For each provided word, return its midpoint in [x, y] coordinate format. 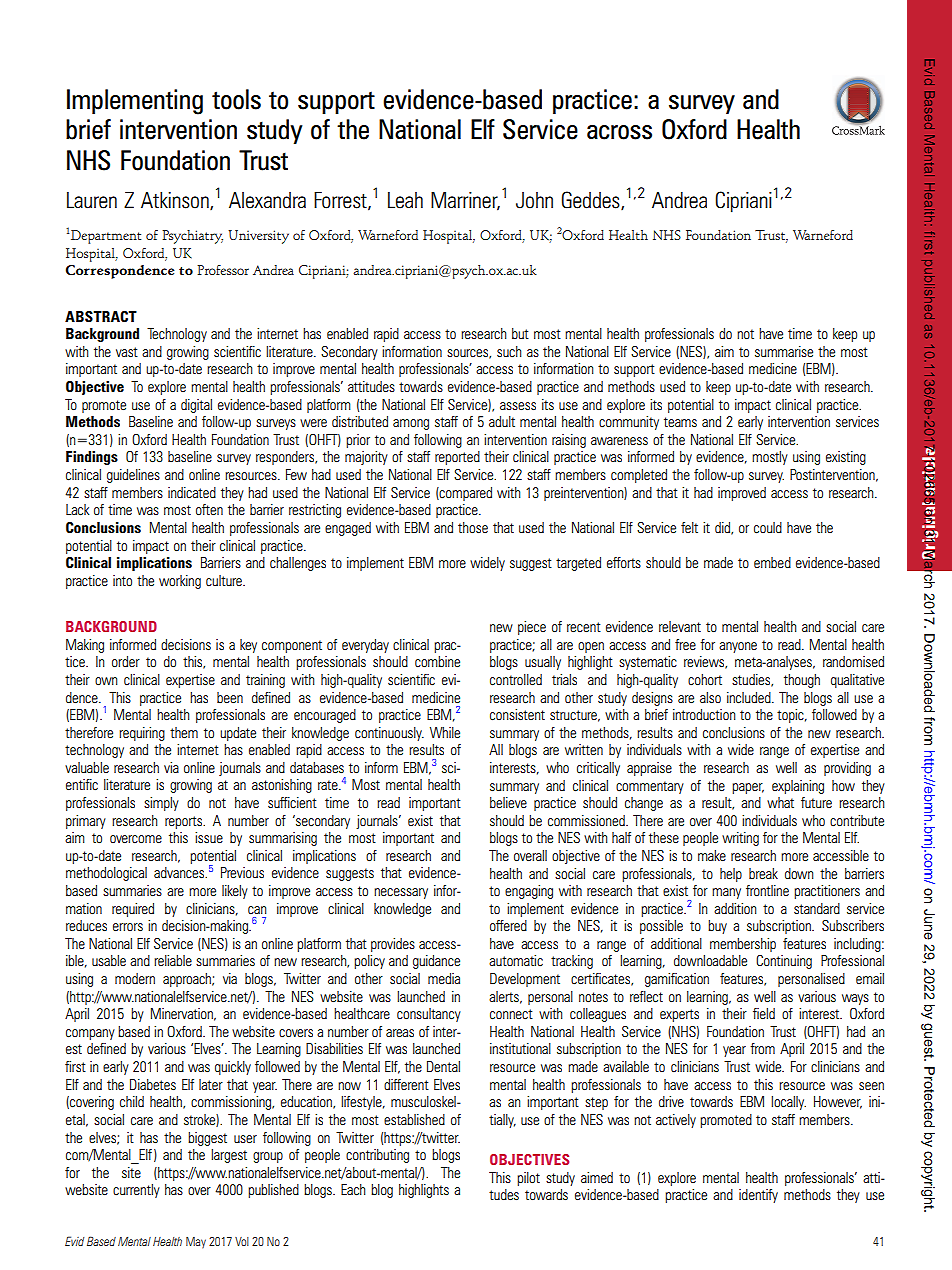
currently [136, 1191]
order [126, 661]
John [534, 200]
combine [437, 662]
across [619, 132]
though [802, 681]
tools [236, 99]
